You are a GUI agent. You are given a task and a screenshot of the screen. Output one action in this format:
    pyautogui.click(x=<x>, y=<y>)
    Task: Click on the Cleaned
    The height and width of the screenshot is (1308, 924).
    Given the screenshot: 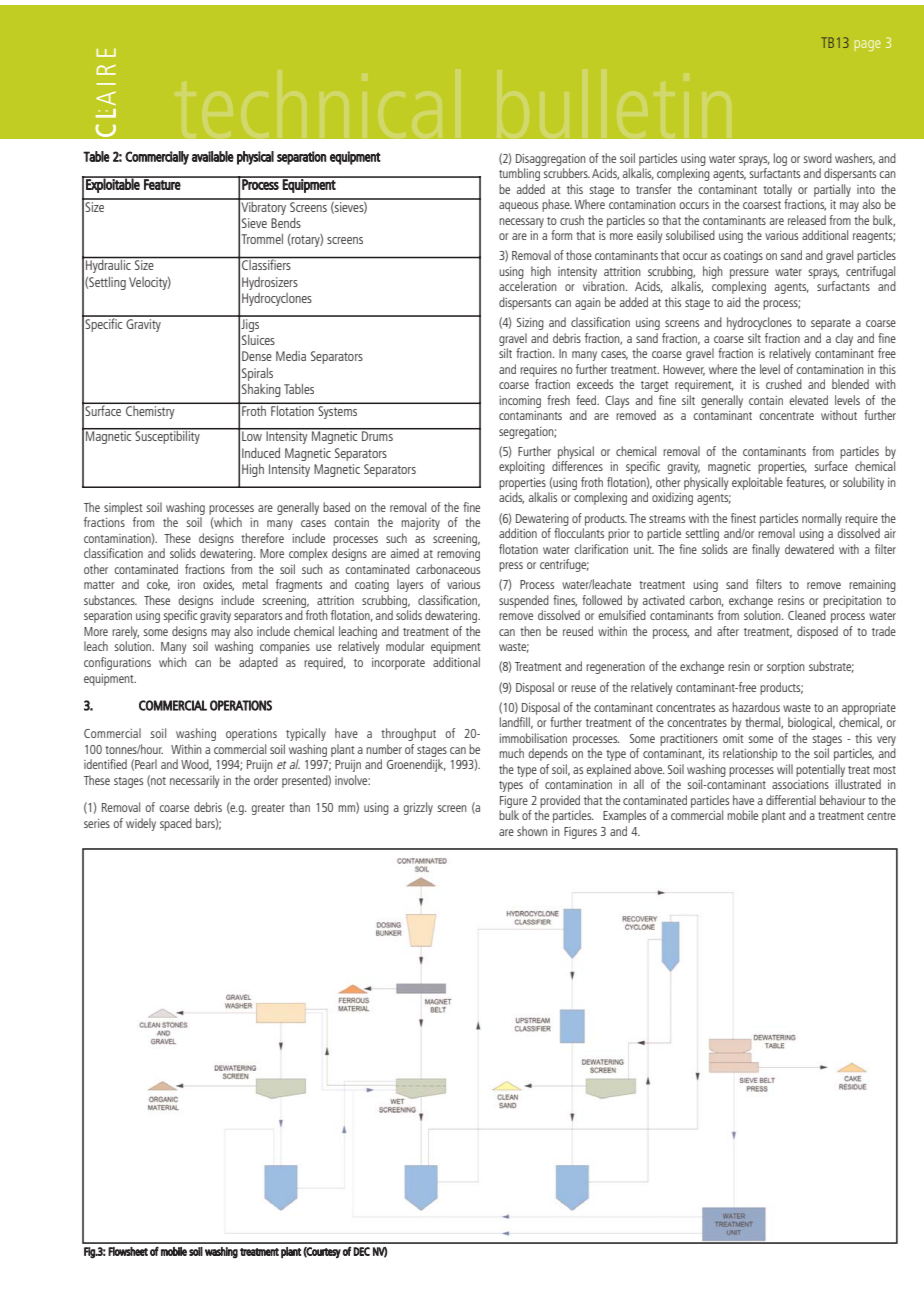 What is the action you would take?
    pyautogui.click(x=807, y=615)
